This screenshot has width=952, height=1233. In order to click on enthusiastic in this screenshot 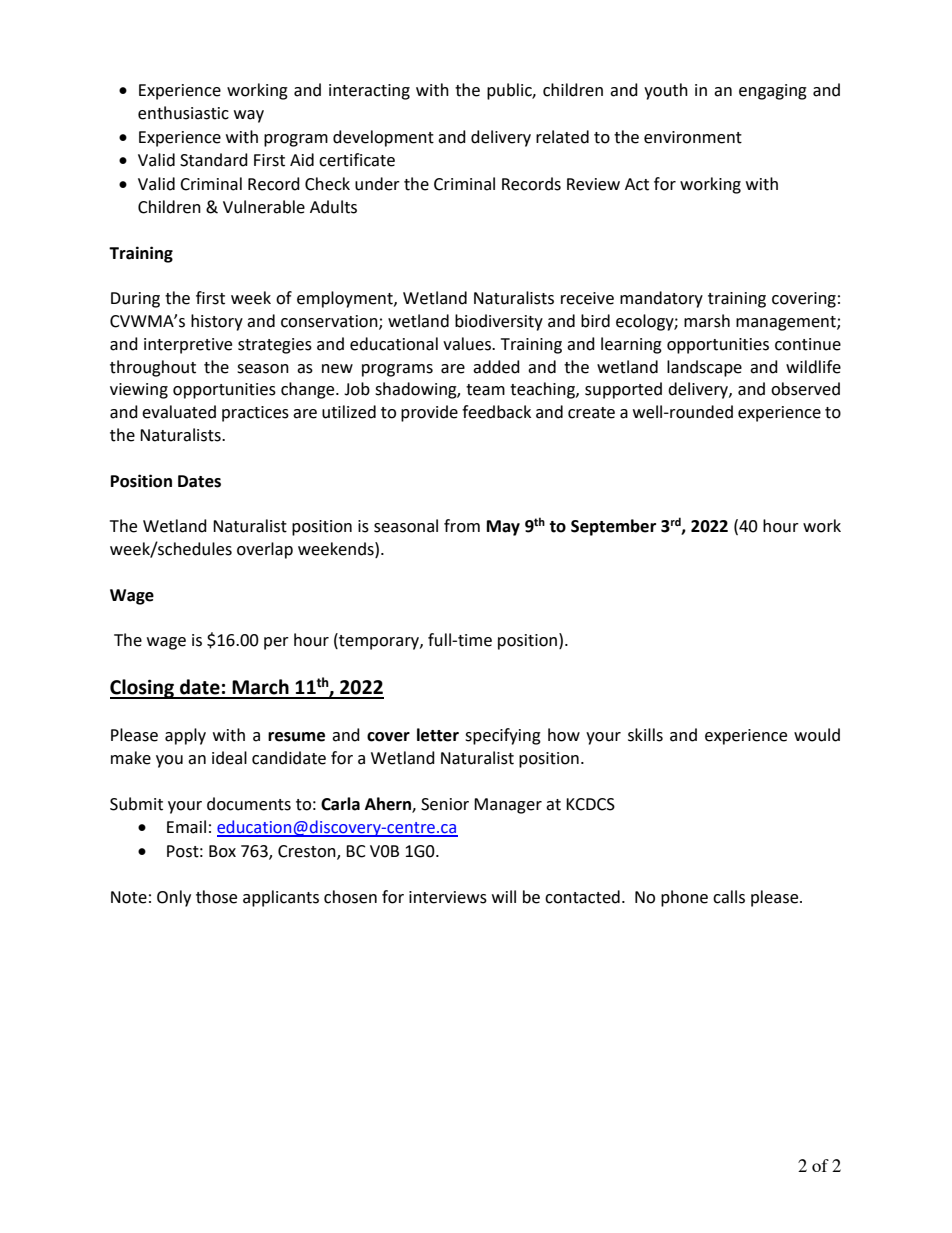, I will do `click(183, 113)`.
